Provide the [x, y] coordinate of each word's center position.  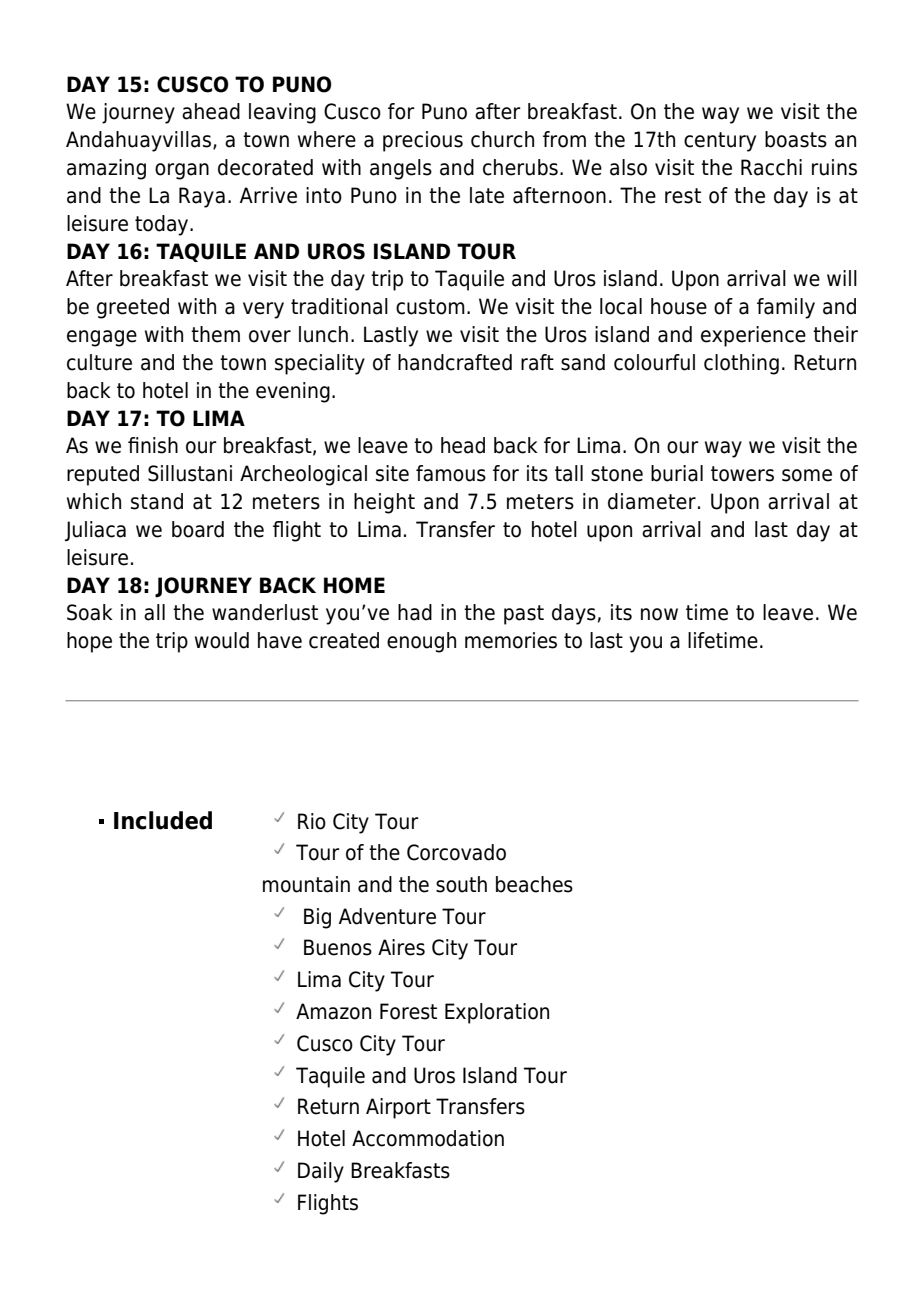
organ [182, 171]
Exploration [497, 1013]
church [502, 139]
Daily [321, 1172]
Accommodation [428, 1138]
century [720, 142]
